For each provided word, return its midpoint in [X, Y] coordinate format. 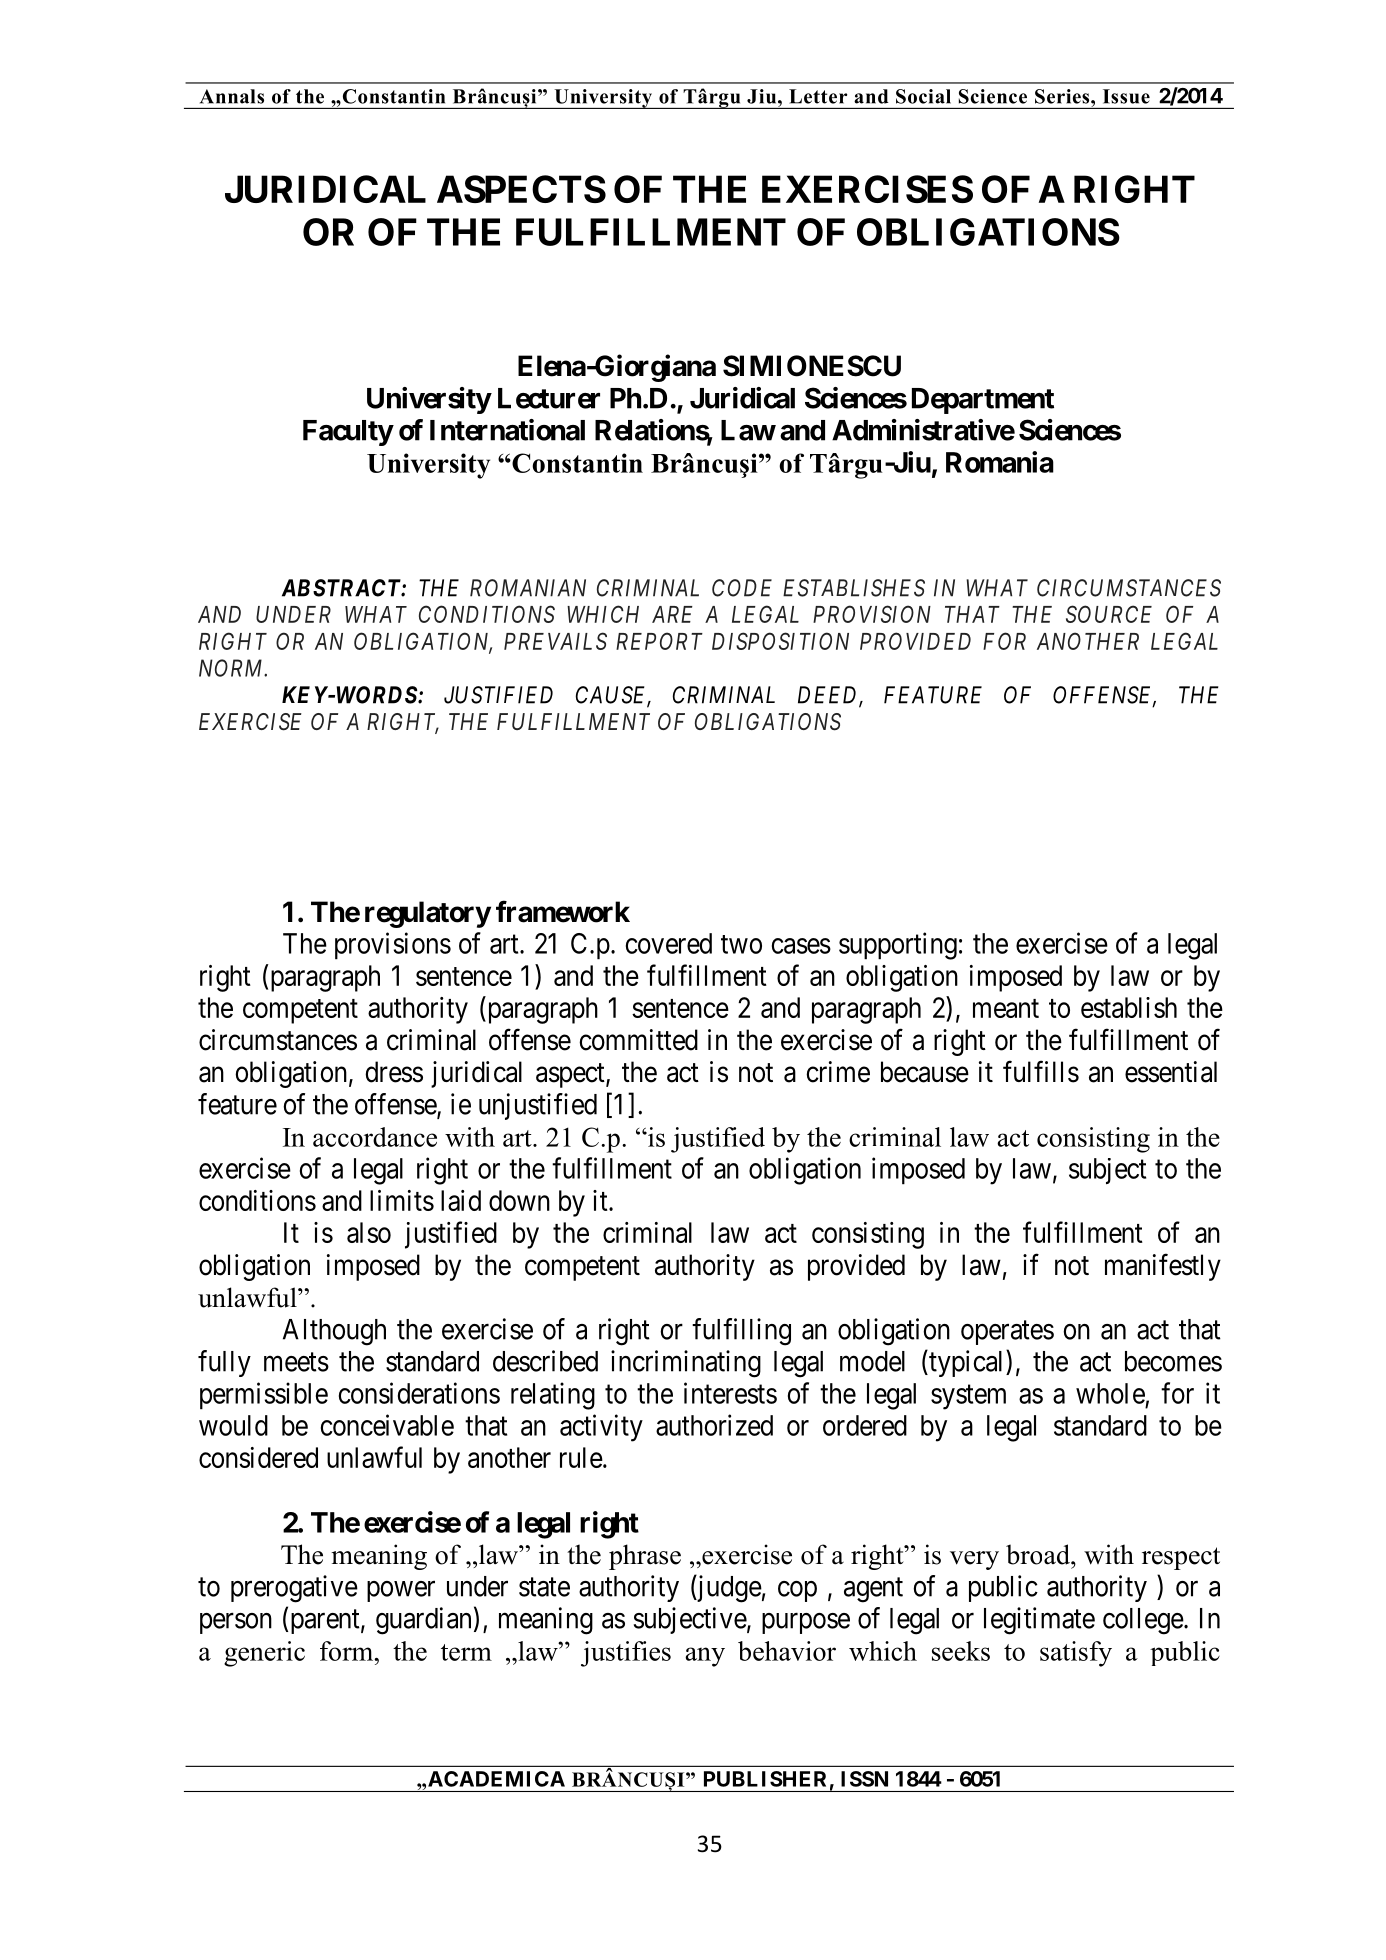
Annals [232, 96]
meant [1006, 1008]
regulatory [428, 914]
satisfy [1076, 1654]
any [705, 1657]
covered [669, 943]
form [348, 1651]
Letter [818, 96]
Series [1063, 96]
